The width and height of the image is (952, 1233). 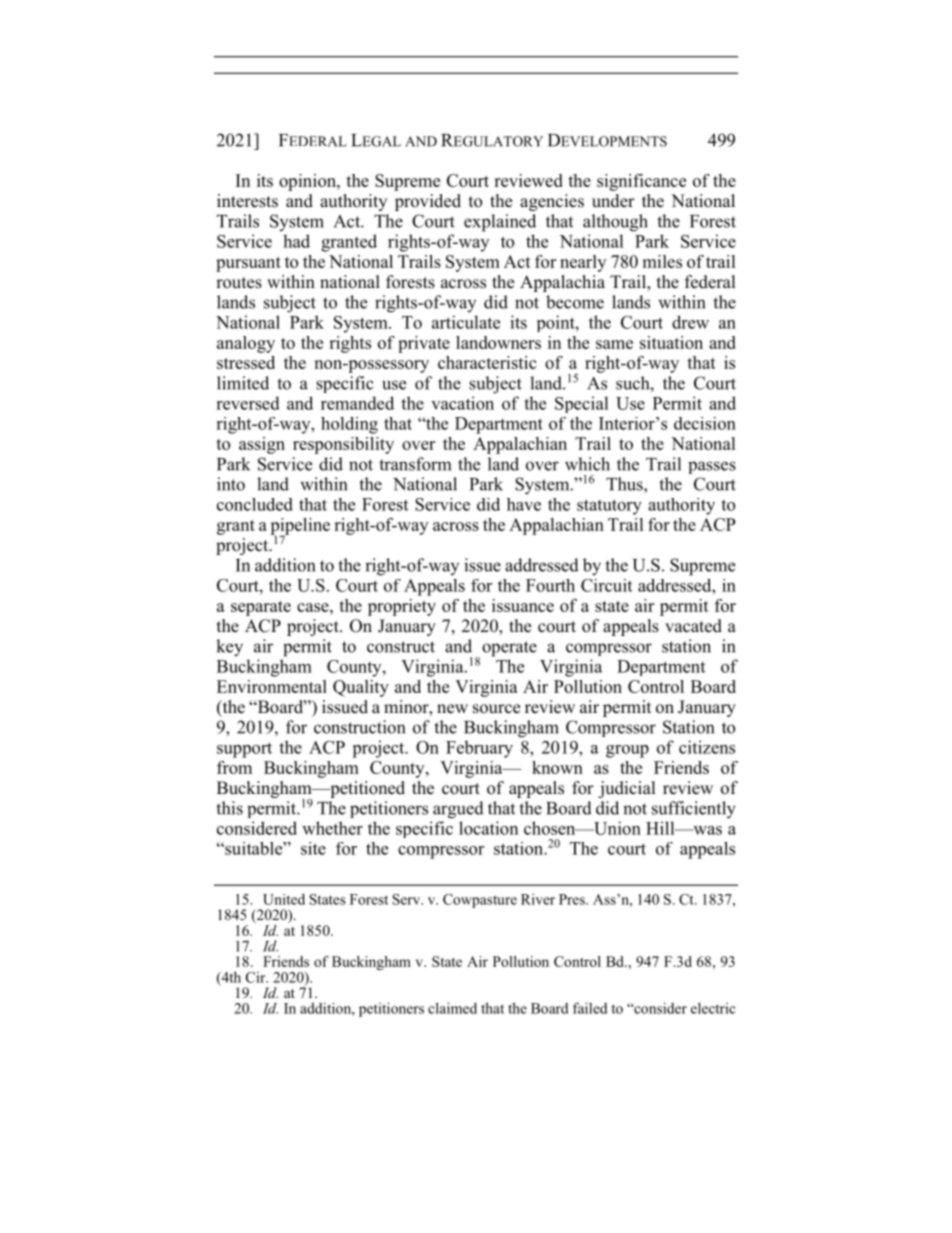 I want to click on significance, so click(x=641, y=182).
